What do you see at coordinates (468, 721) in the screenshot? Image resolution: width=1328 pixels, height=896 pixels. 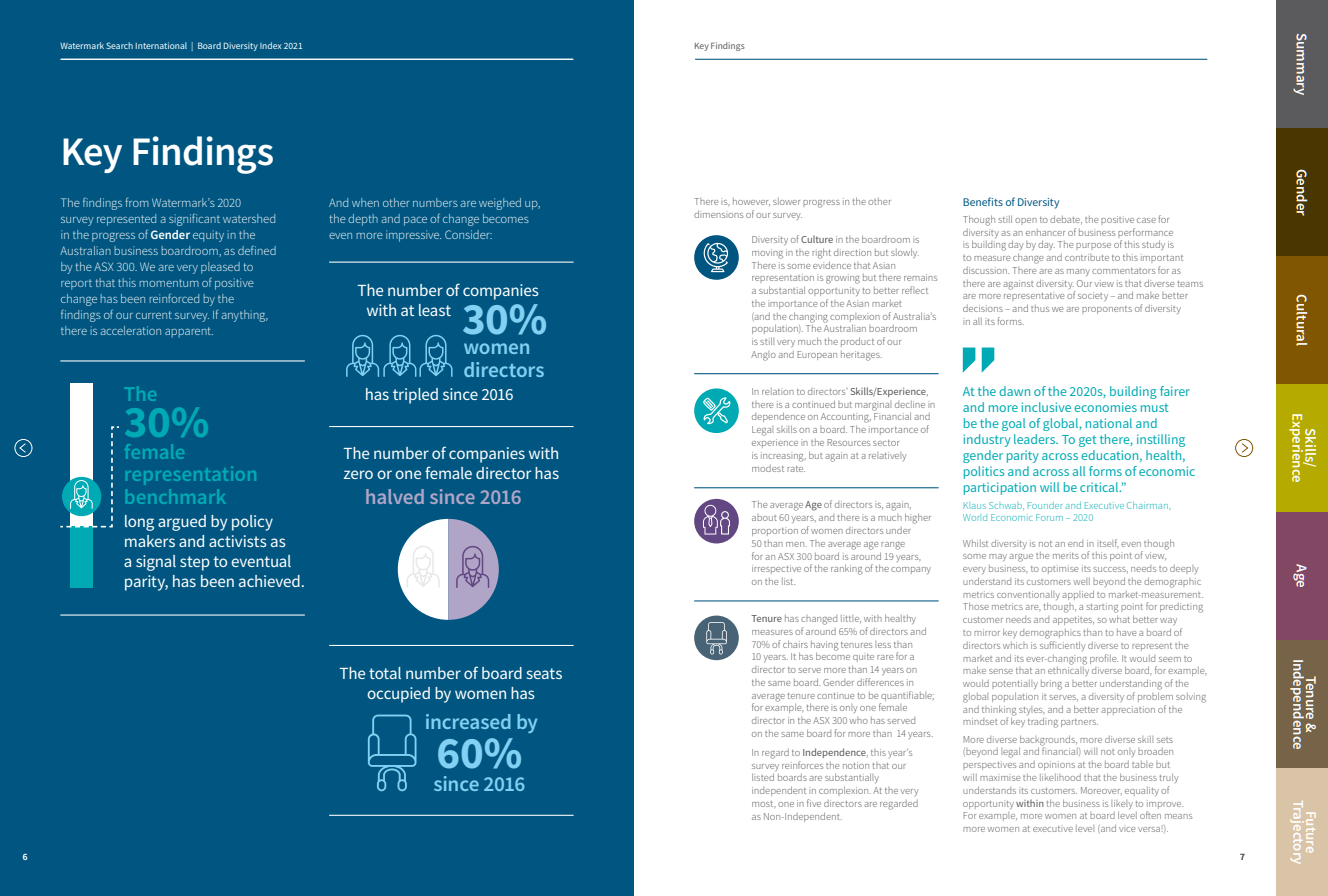 I see `increased` at bounding box center [468, 721].
